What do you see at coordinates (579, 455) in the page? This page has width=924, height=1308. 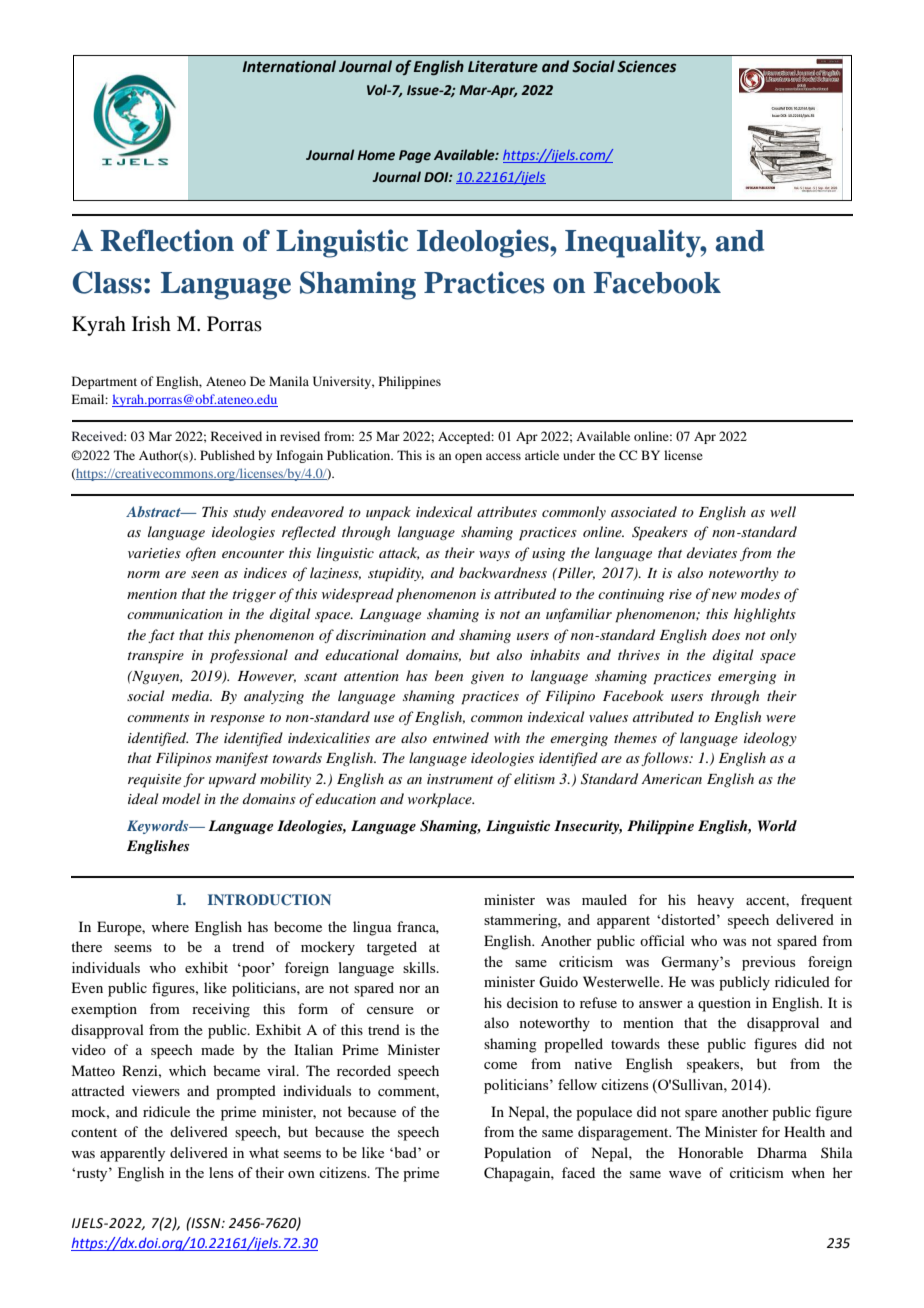 I see `under` at bounding box center [579, 455].
